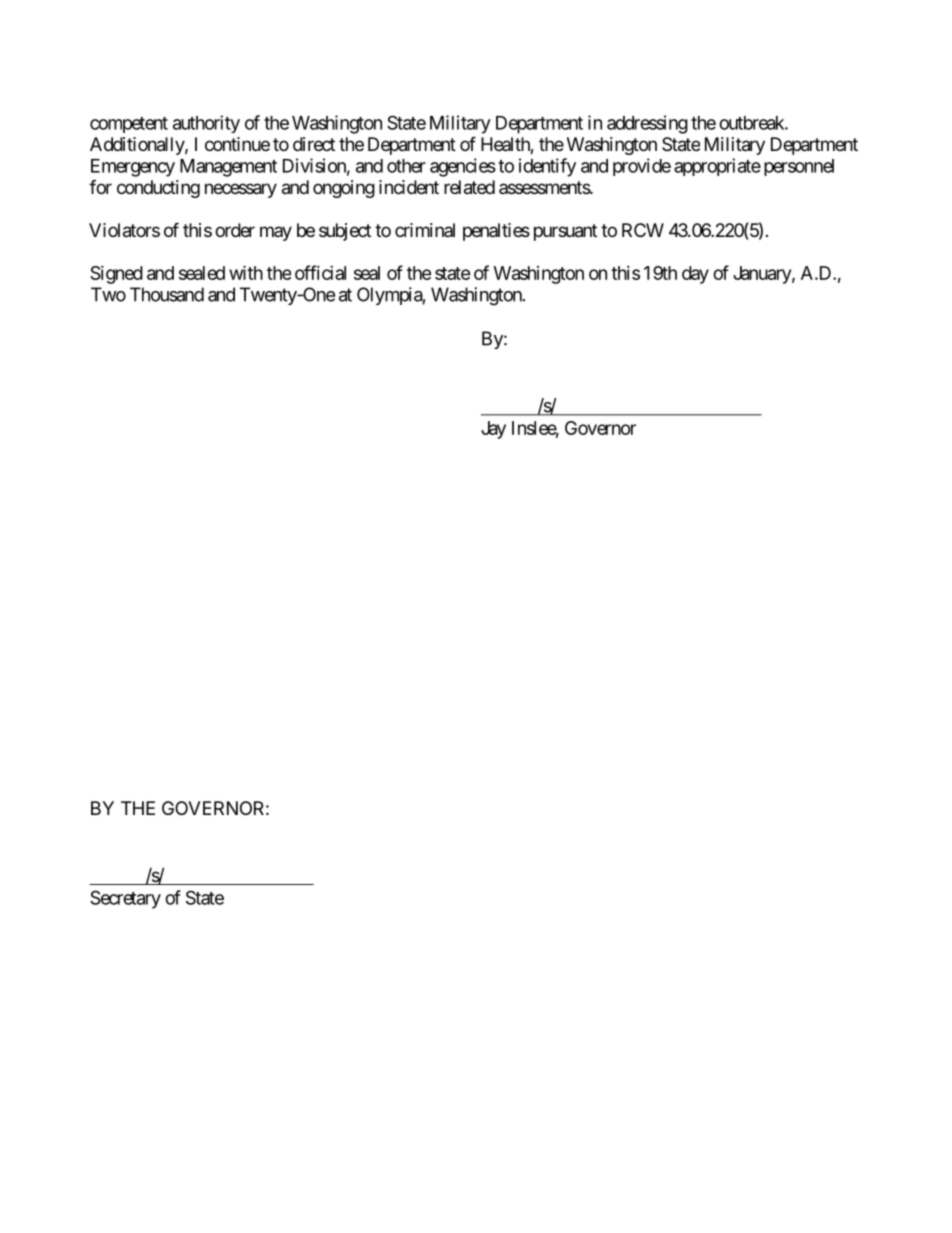 Image resolution: width=952 pixels, height=1233 pixels. I want to click on Jay, so click(493, 430).
